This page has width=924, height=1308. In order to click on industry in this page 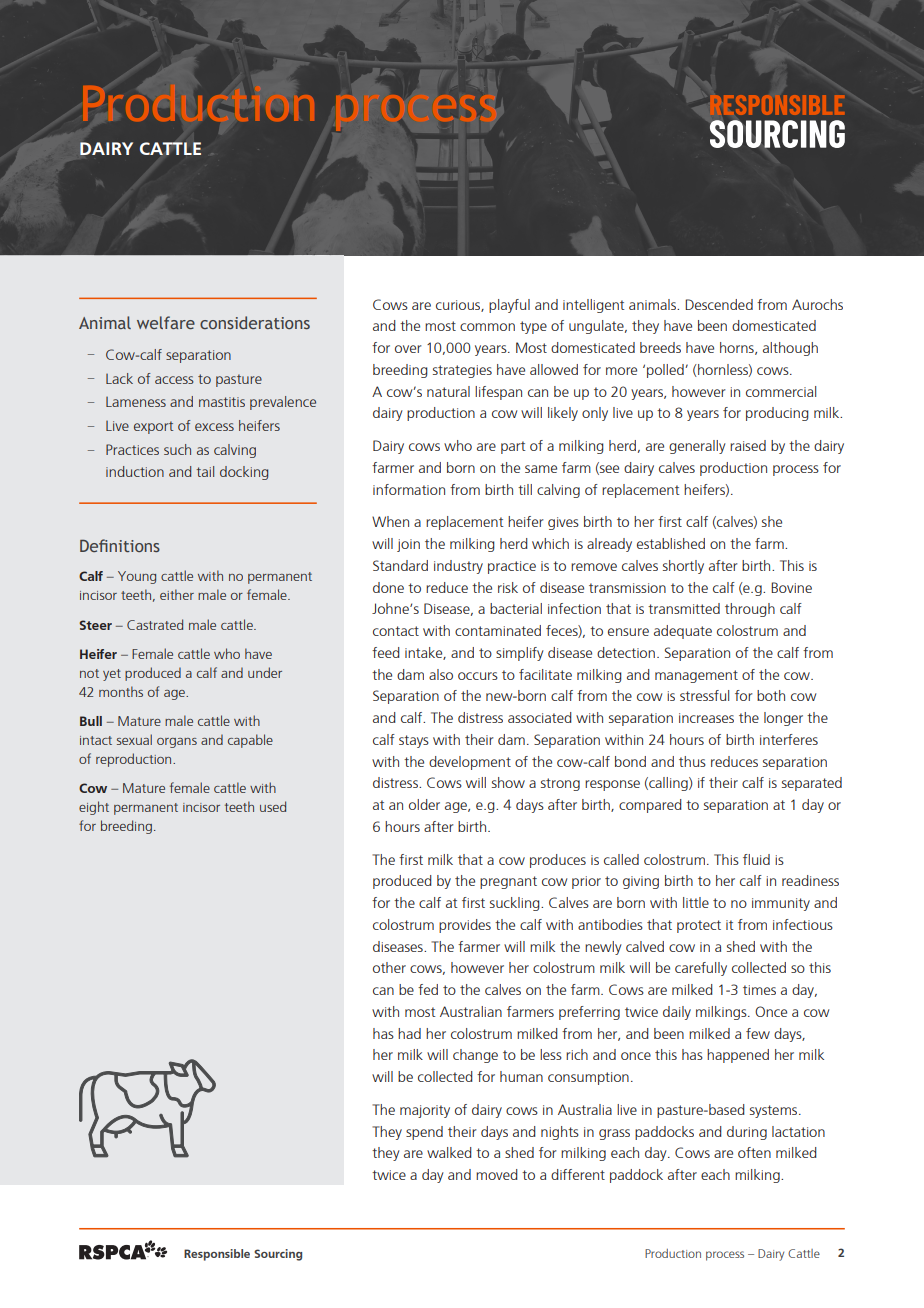, I will do `click(458, 567)`.
